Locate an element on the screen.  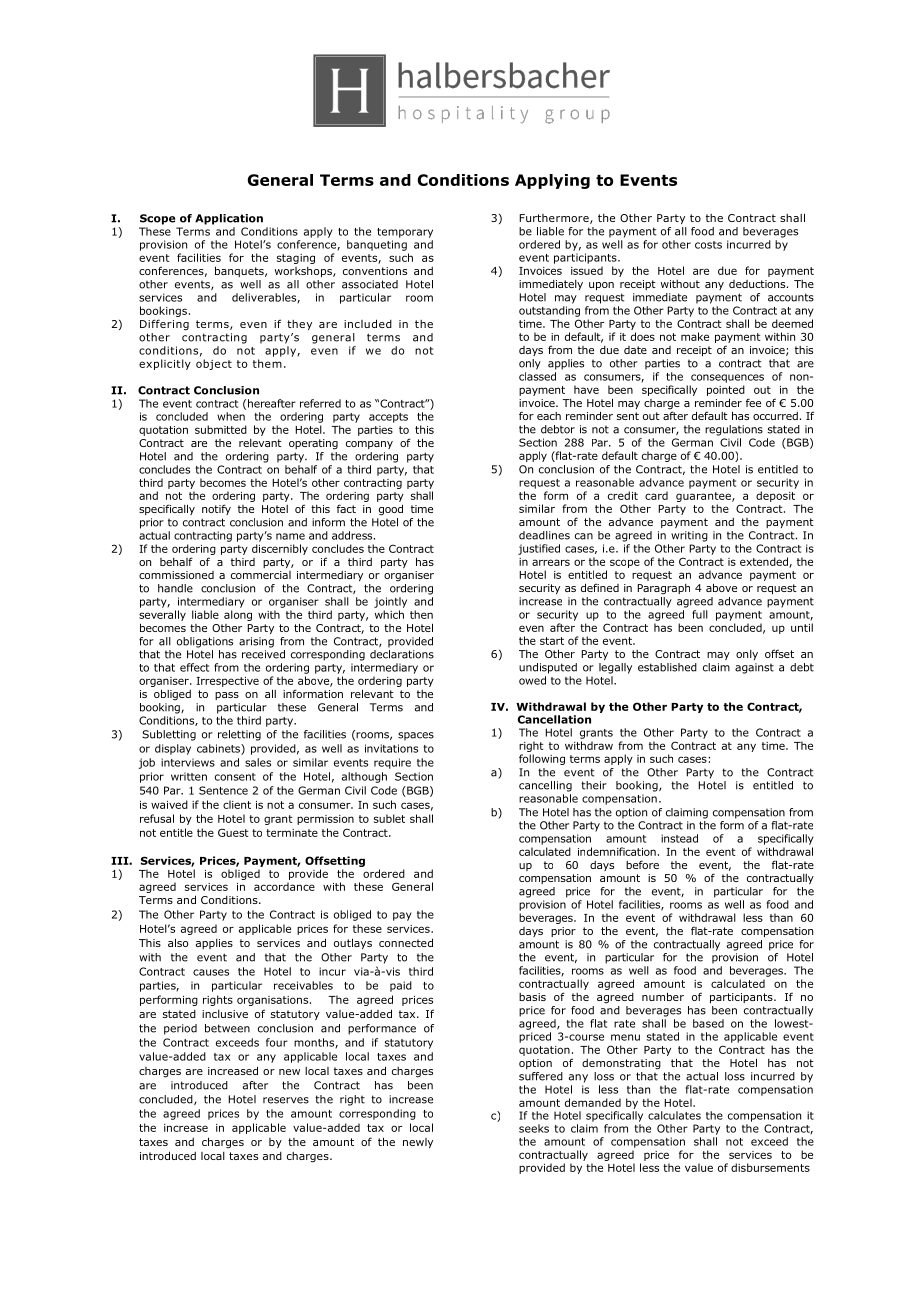
Application is located at coordinates (229, 219).
